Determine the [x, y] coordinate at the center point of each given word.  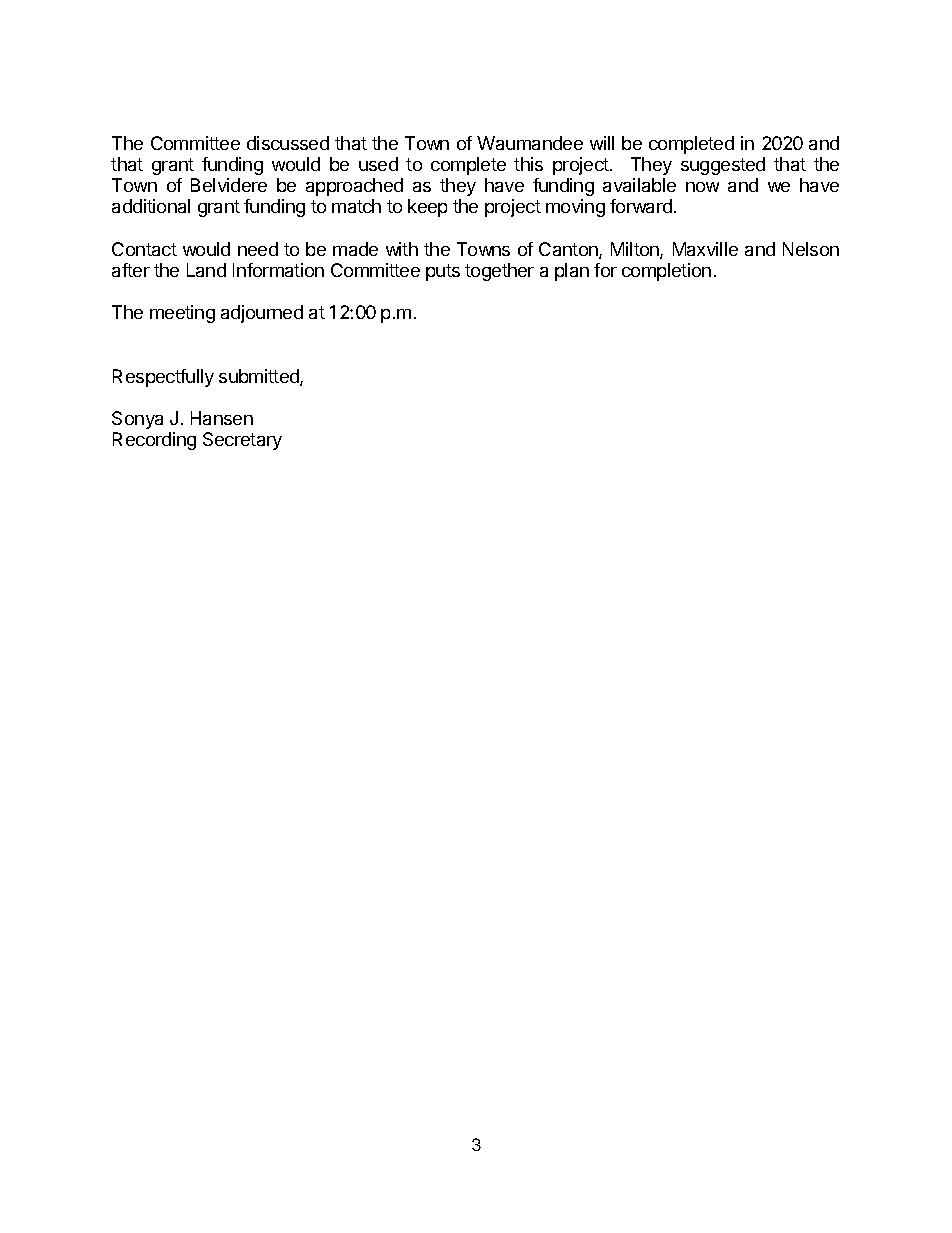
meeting [182, 314]
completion [666, 272]
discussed [288, 143]
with [402, 249]
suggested [723, 166]
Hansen [222, 418]
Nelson [811, 249]
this [528, 164]
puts [443, 272]
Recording [154, 441]
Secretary [242, 441]
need [258, 249]
